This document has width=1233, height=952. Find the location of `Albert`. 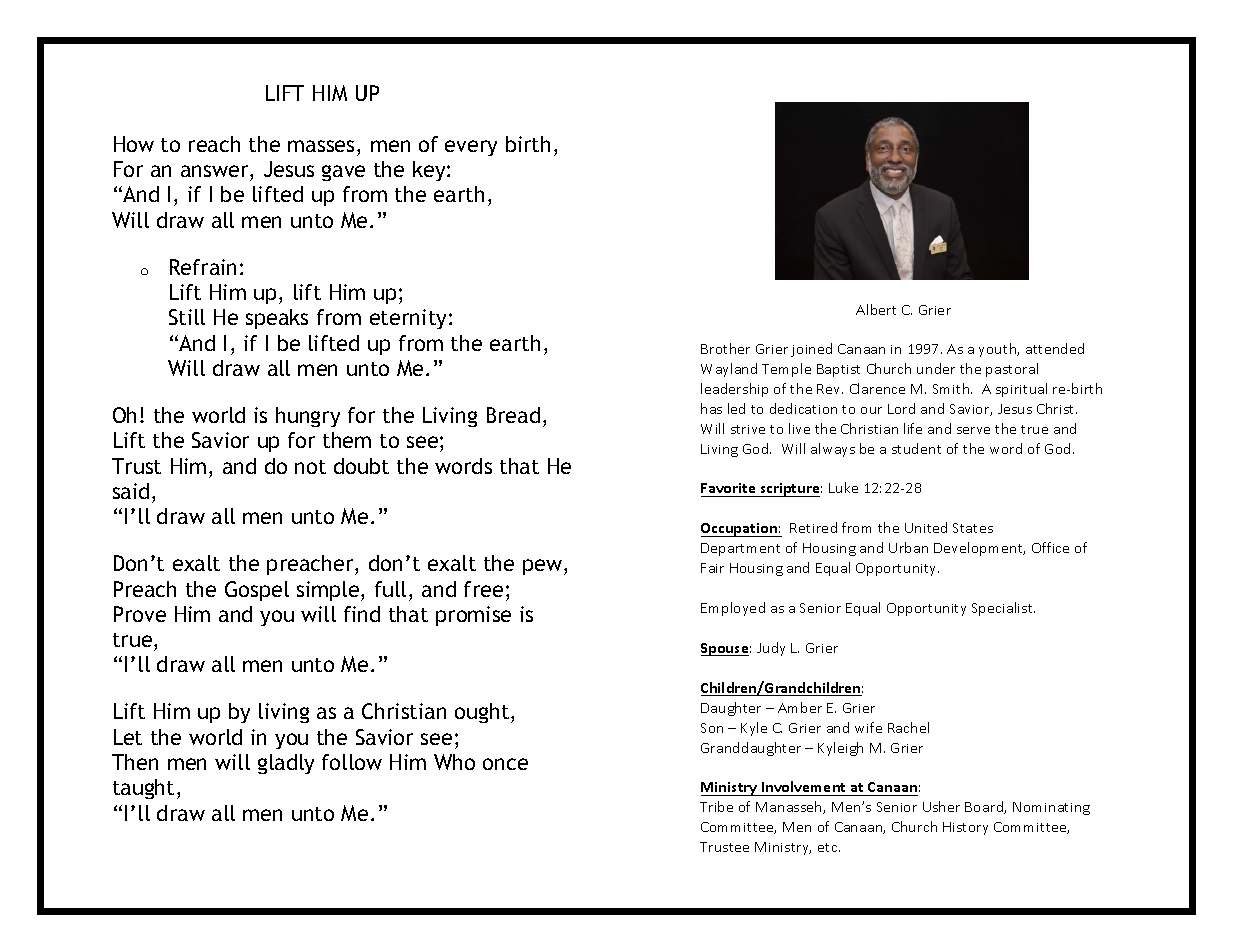

Albert is located at coordinates (876, 309).
